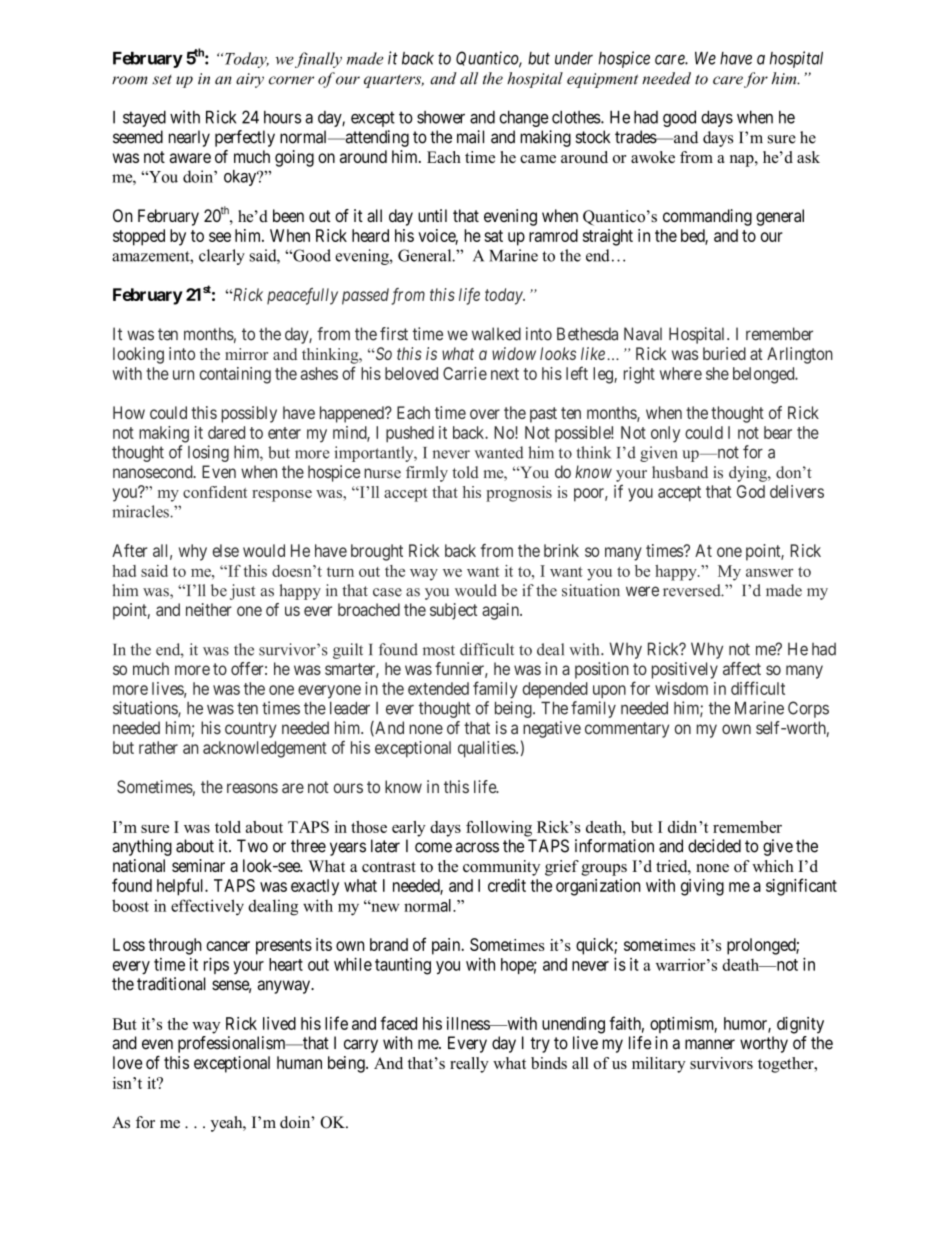  What do you see at coordinates (487, 749) in the document?
I see `qualities` at bounding box center [487, 749].
